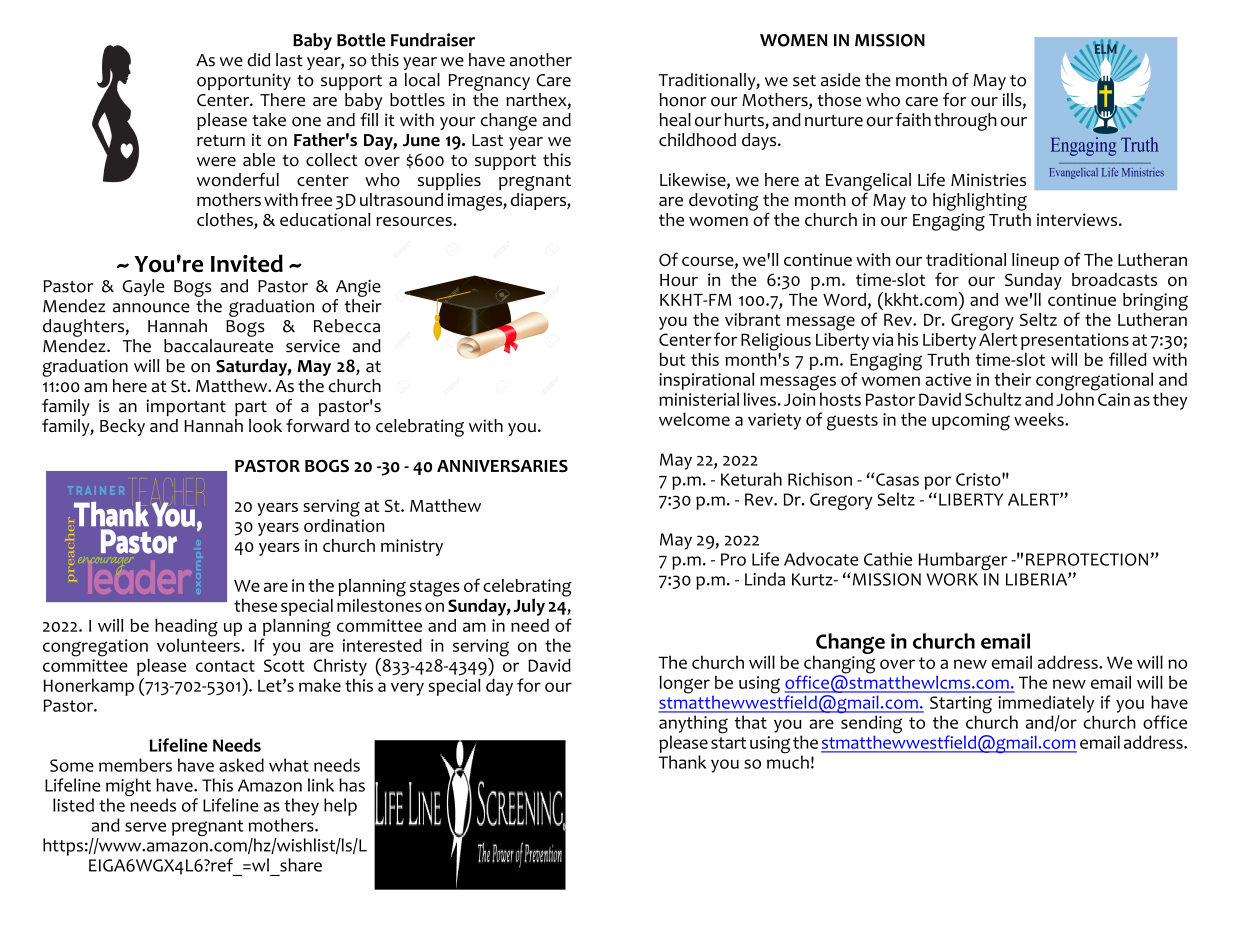 Image resolution: width=1233 pixels, height=952 pixels. Describe the element at coordinates (128, 788) in the document. I see `might` at that location.
